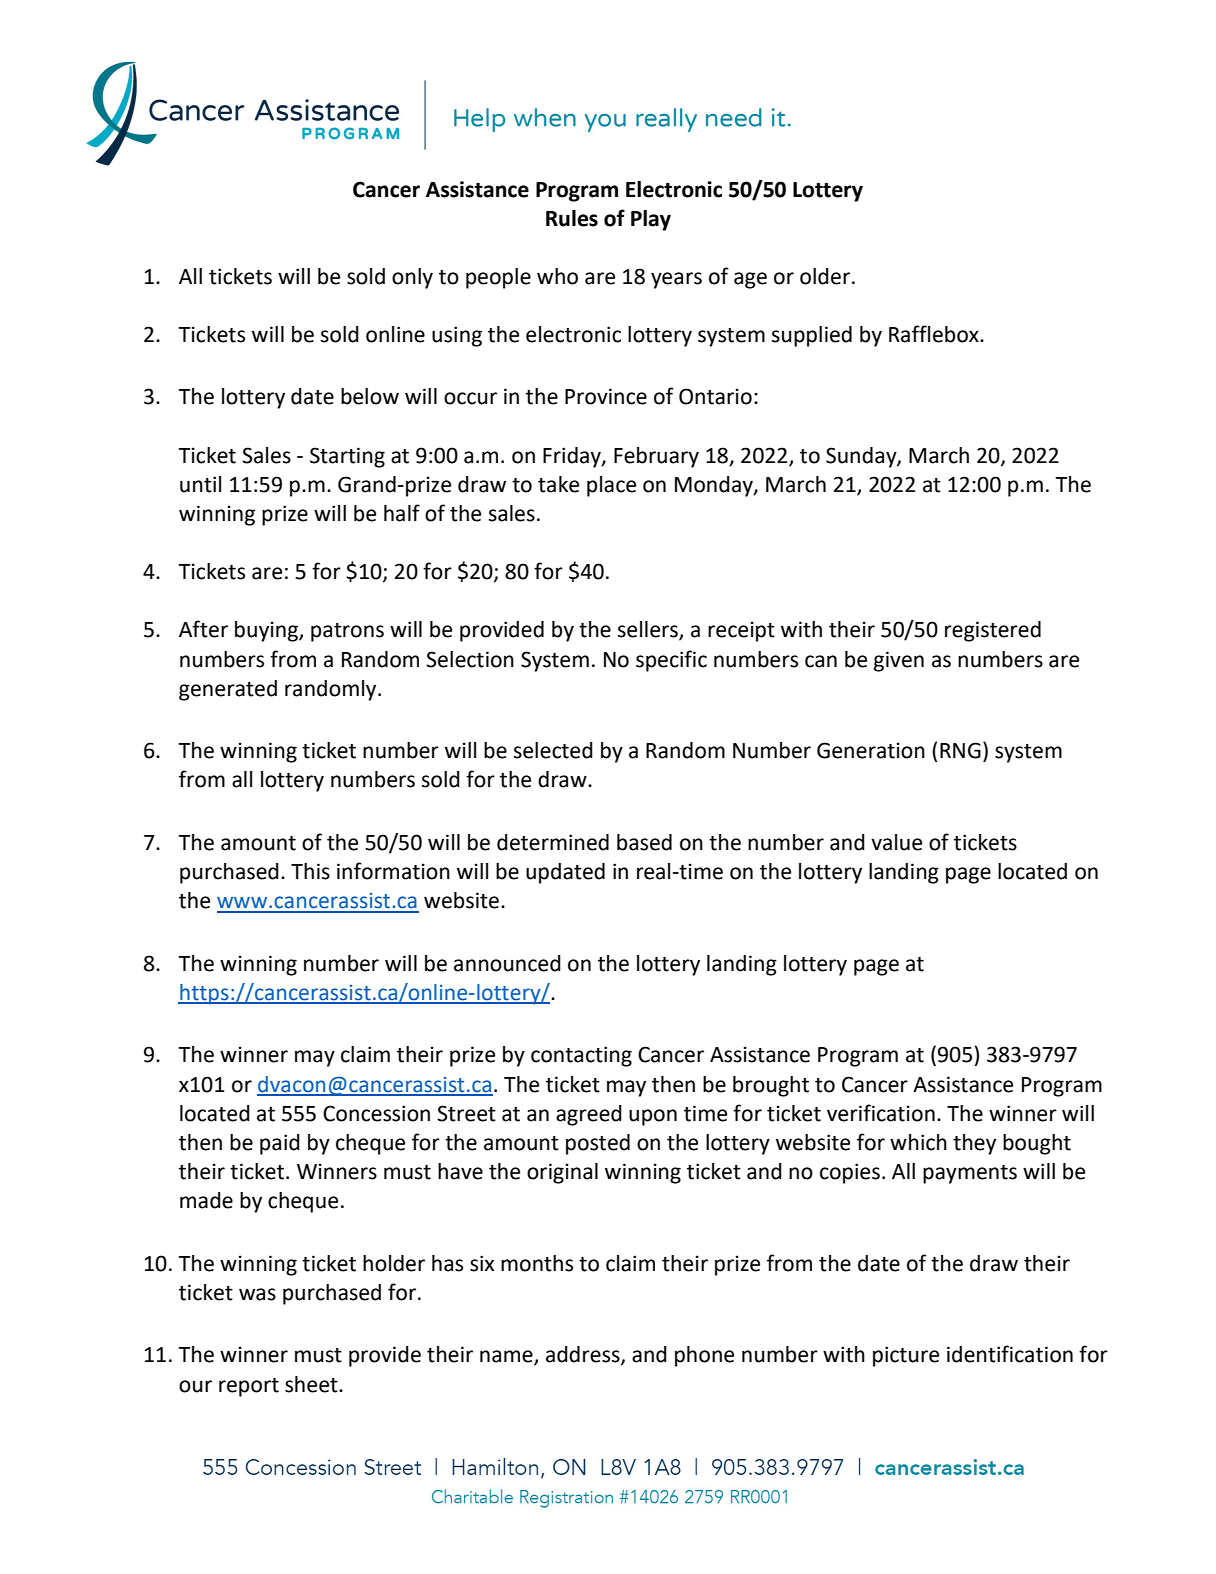  Describe the element at coordinates (310, 871) in the screenshot. I see `This` at that location.
